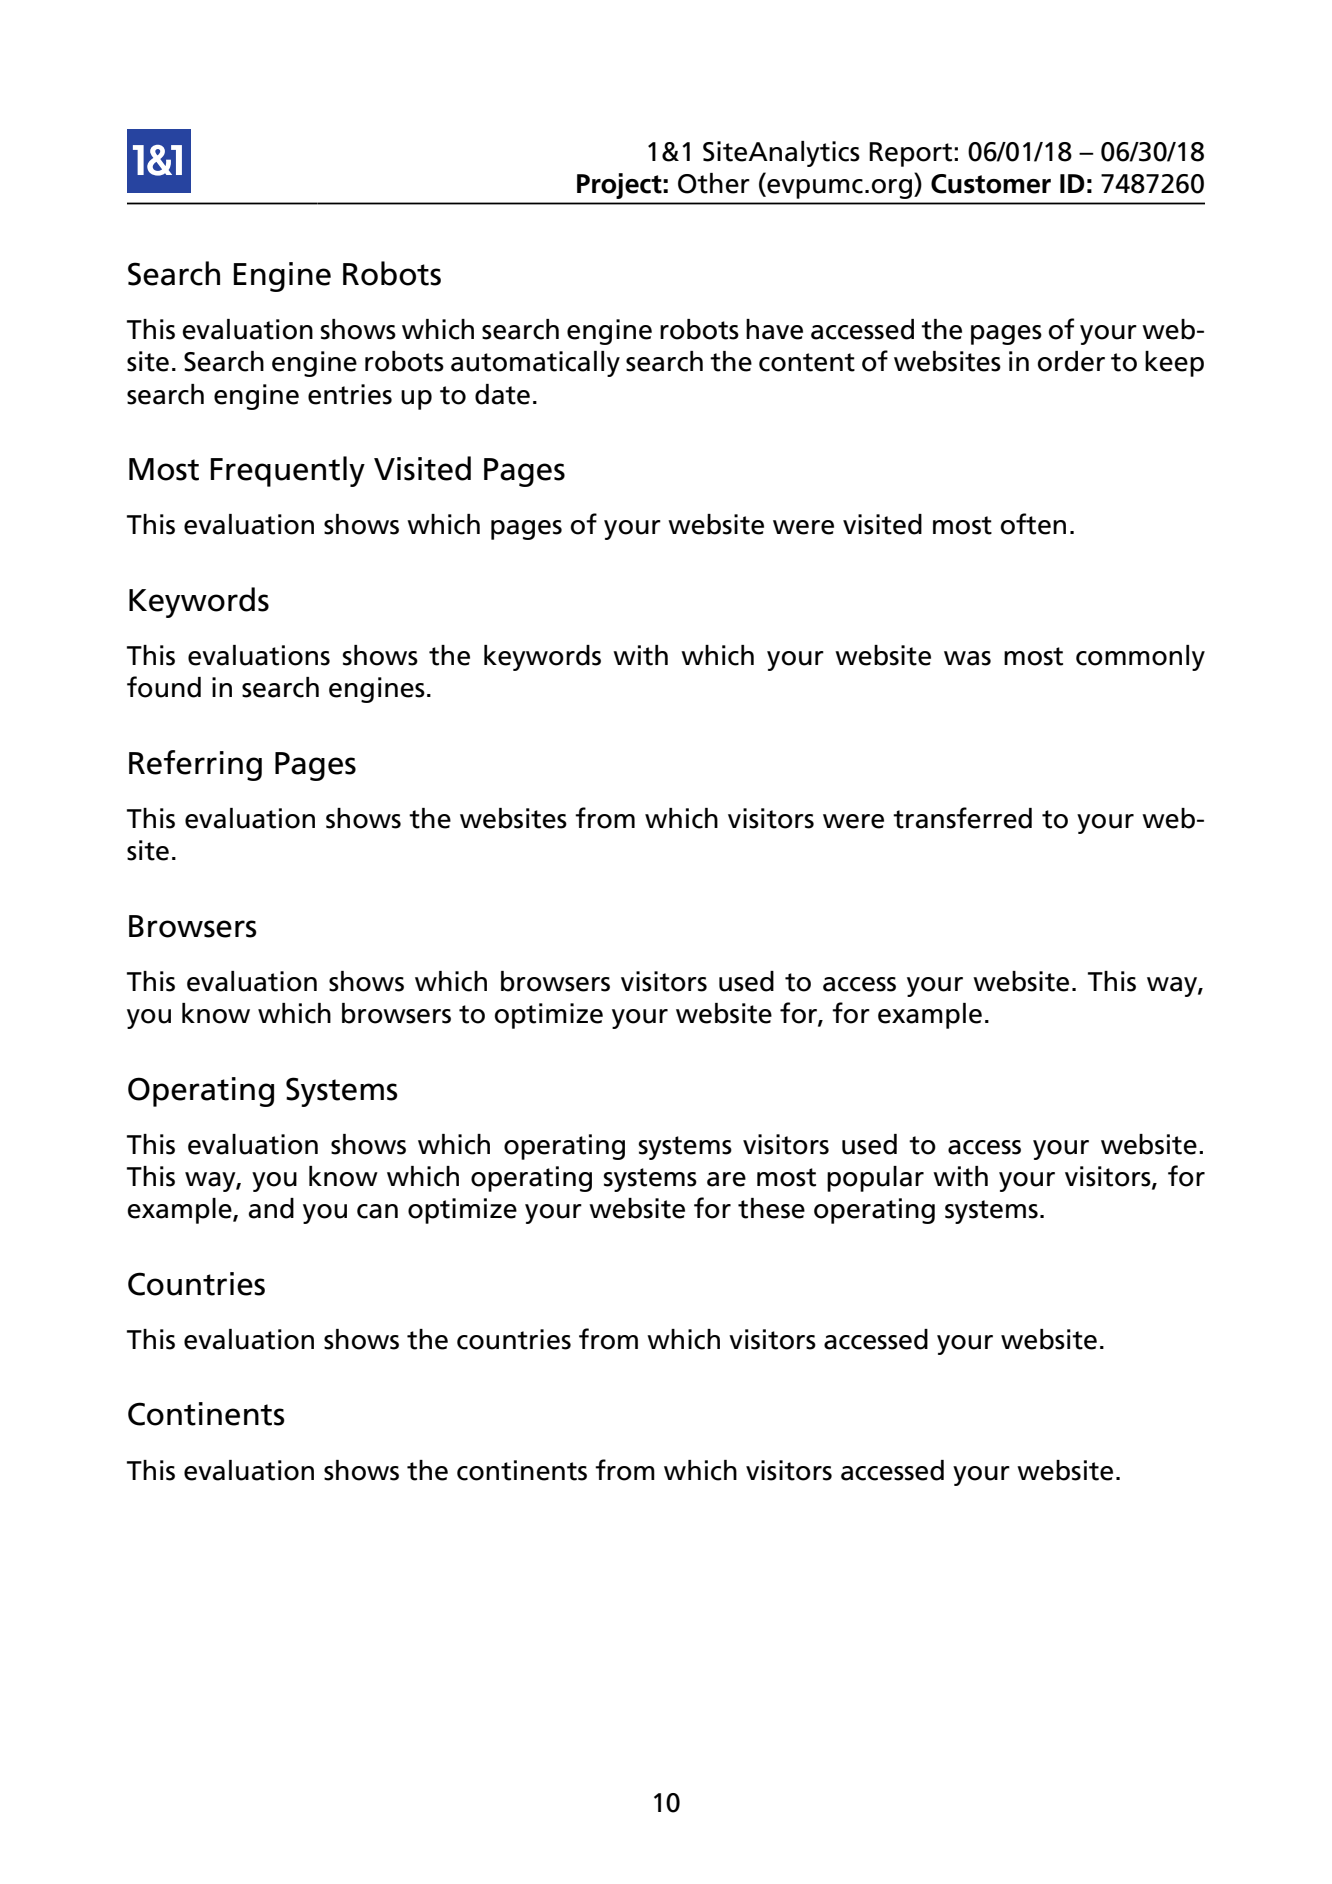  Describe the element at coordinates (991, 184) in the document. I see `Customer` at that location.
